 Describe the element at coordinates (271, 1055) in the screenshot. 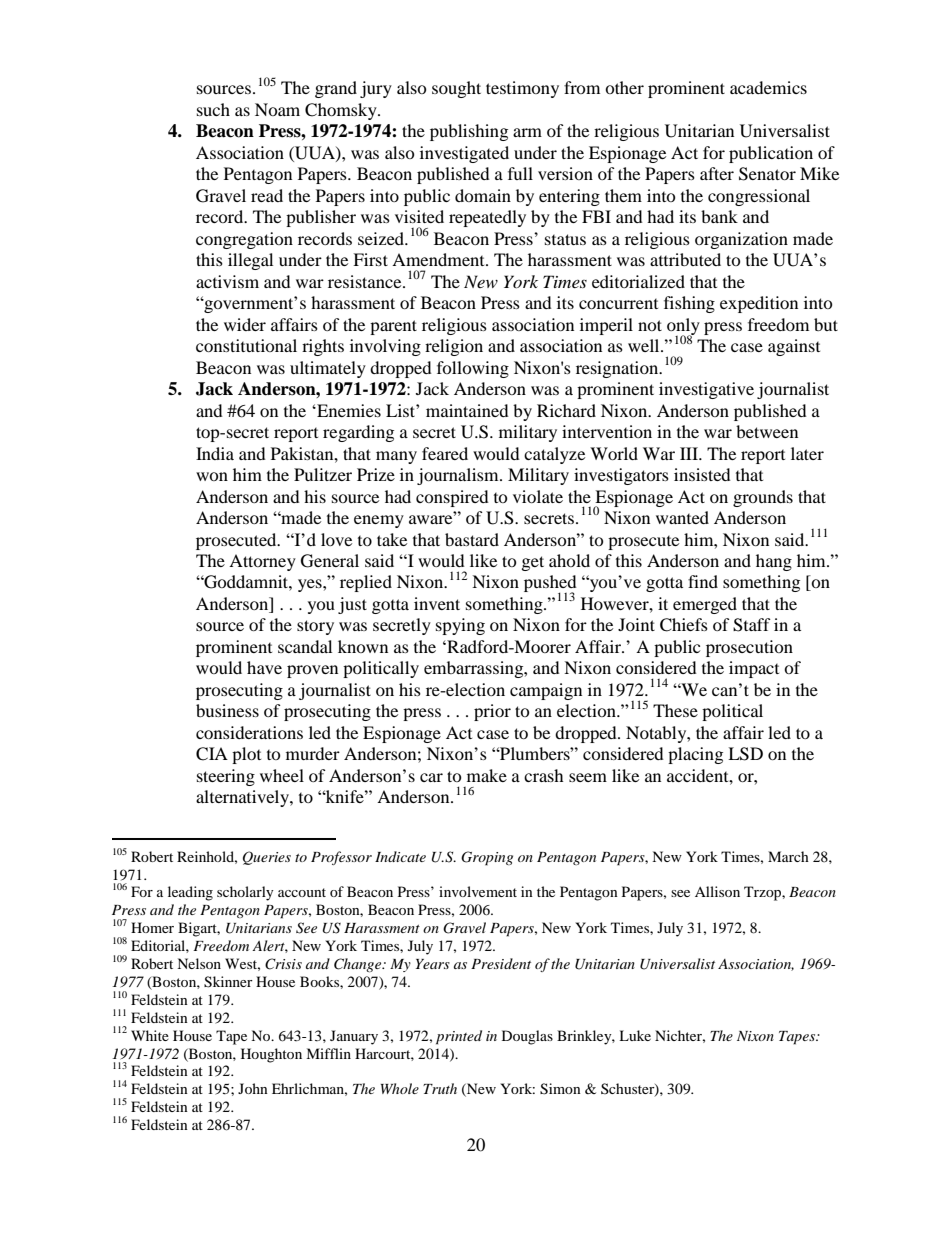

I see `Houghton` at that location.
